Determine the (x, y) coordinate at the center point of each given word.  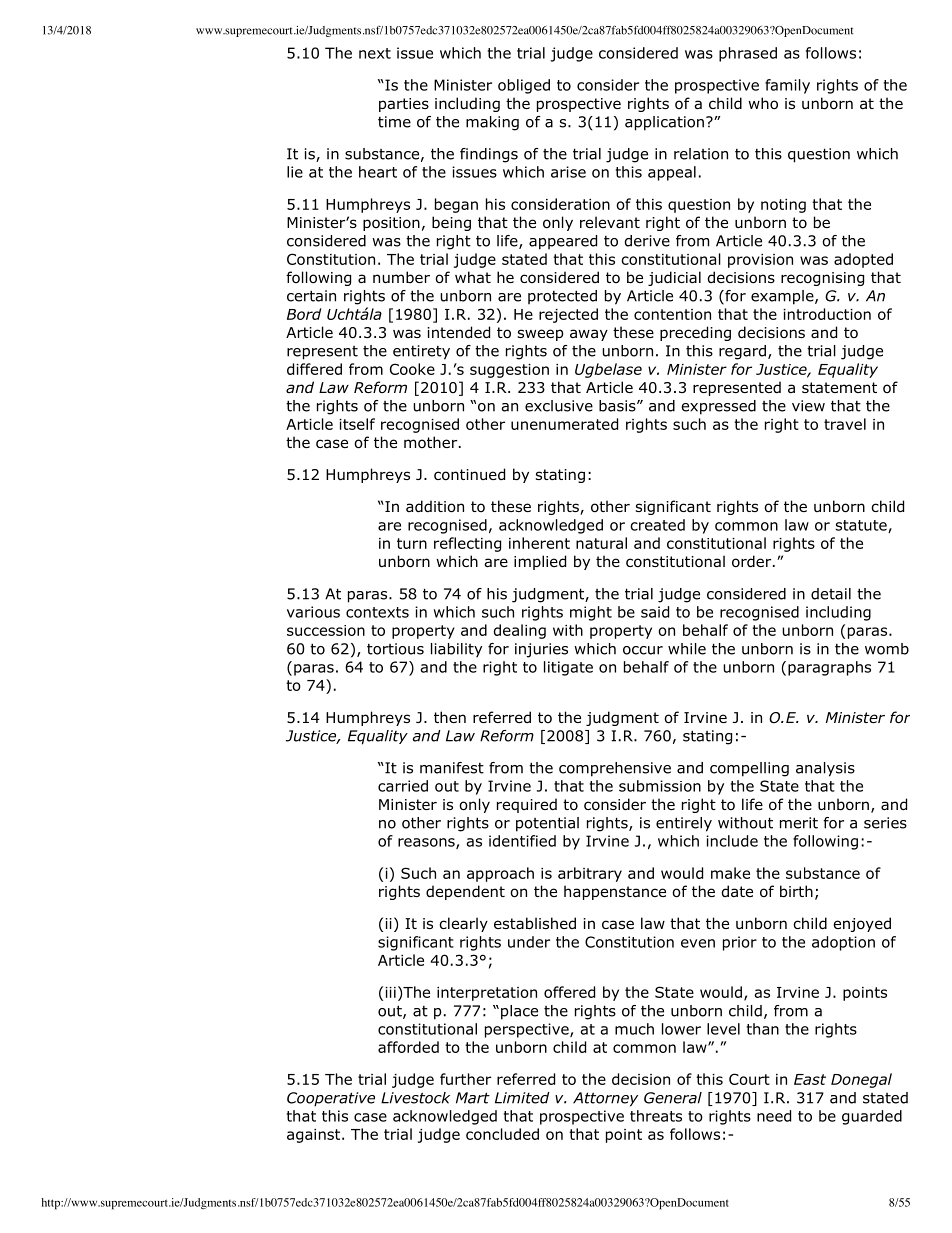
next (375, 53)
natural (601, 543)
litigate (568, 668)
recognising (822, 279)
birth (796, 891)
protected (562, 297)
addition (435, 506)
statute (862, 526)
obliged (524, 86)
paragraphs (829, 668)
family (787, 86)
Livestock (415, 1098)
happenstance (615, 892)
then (450, 717)
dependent (465, 892)
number (401, 277)
